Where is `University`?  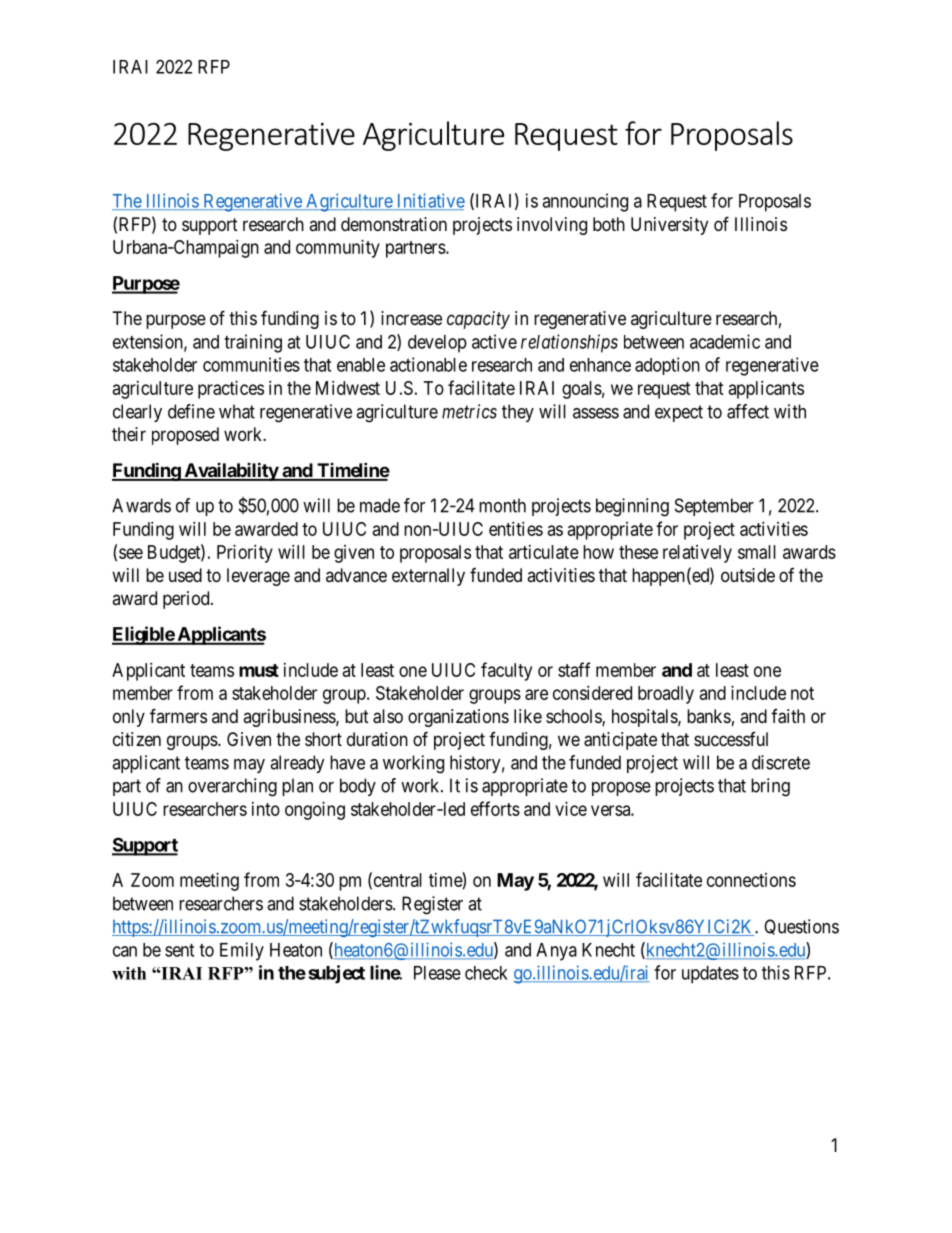 University is located at coordinates (669, 226).
